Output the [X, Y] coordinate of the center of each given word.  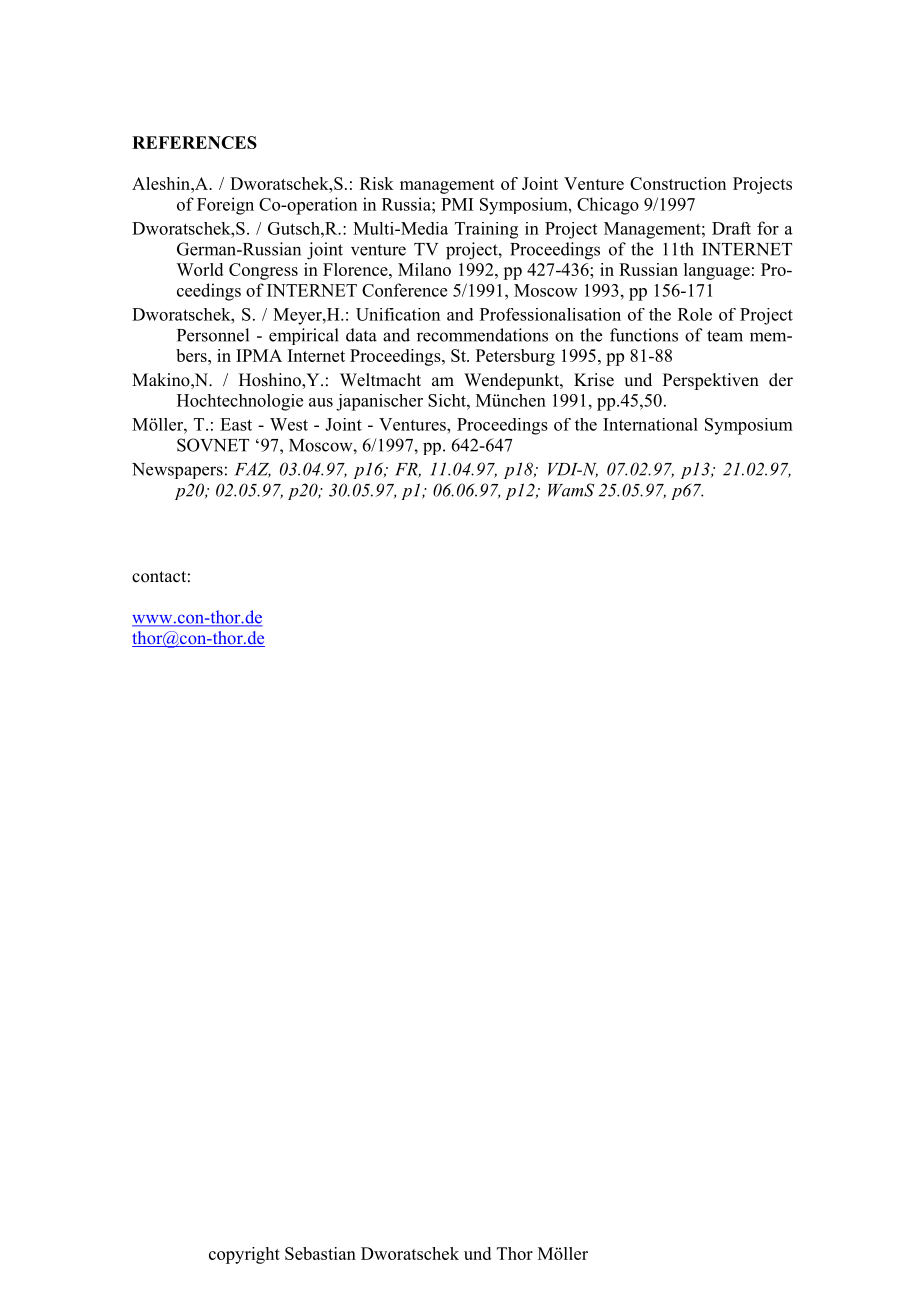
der [781, 380]
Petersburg [515, 357]
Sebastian [320, 1253]
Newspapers [177, 471]
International [650, 424]
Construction [678, 183]
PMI [457, 204]
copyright [244, 1255]
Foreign [225, 206]
